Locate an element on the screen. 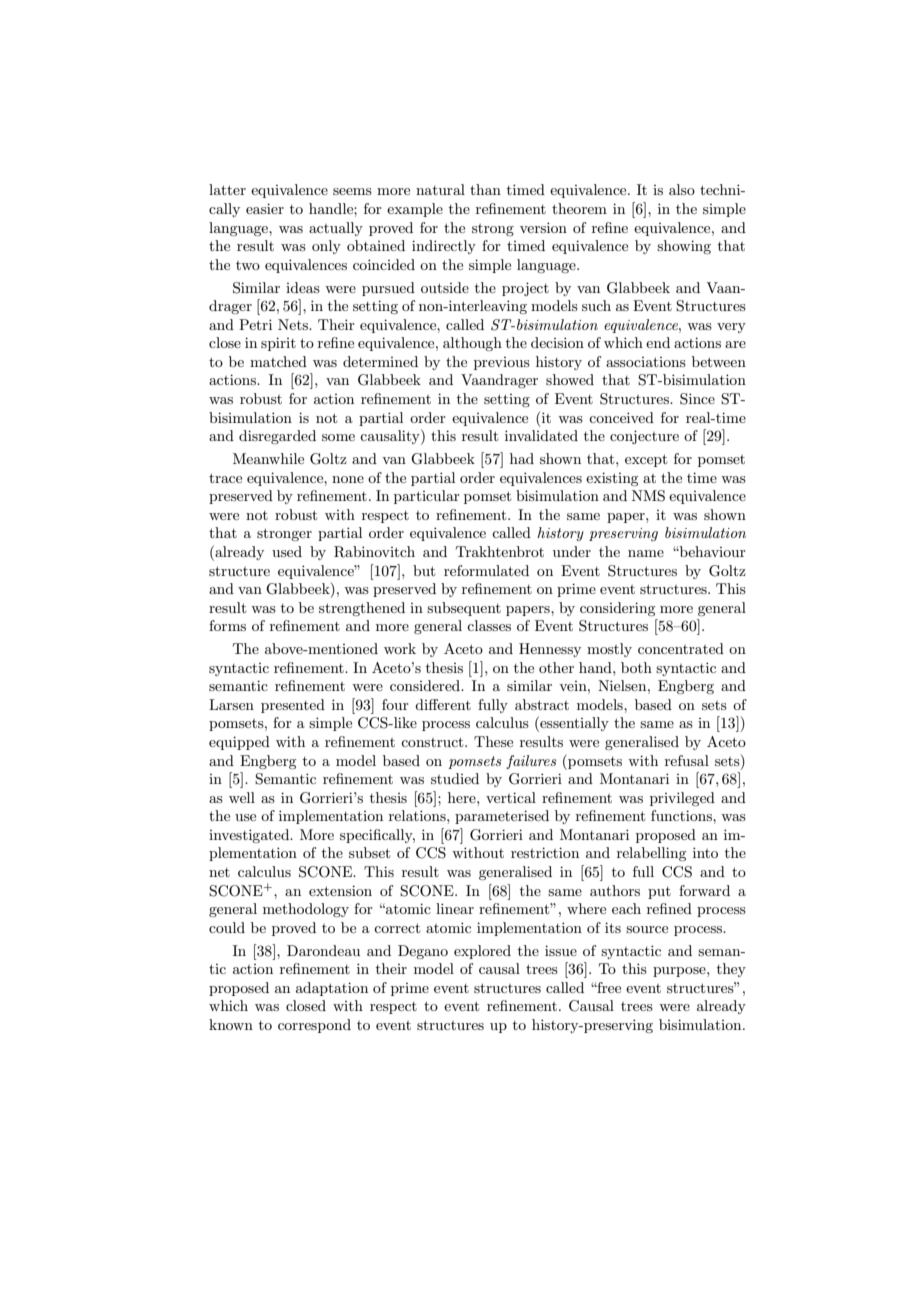 This screenshot has height=1308, width=924. correspond is located at coordinates (314, 1026).
